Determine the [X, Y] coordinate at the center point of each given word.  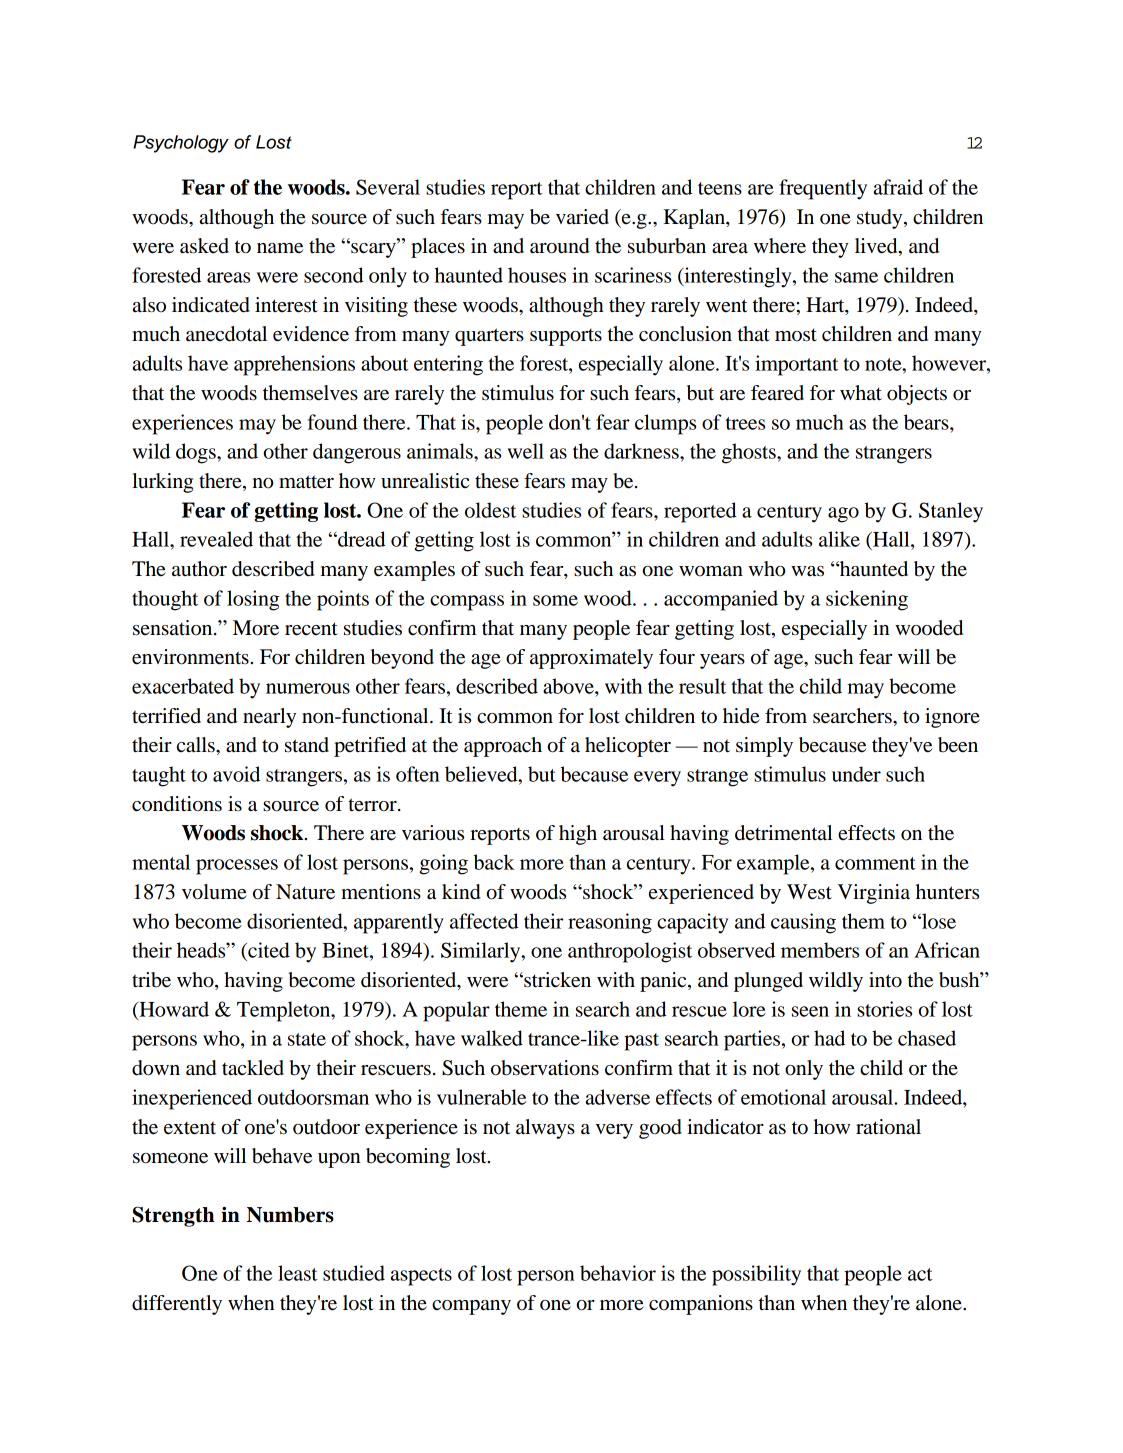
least [298, 1273]
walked [492, 1038]
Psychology [181, 144]
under [856, 774]
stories [884, 1009]
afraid [898, 187]
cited [268, 950]
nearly [269, 718]
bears [927, 422]
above [569, 686]
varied [582, 217]
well [525, 451]
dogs [197, 453]
